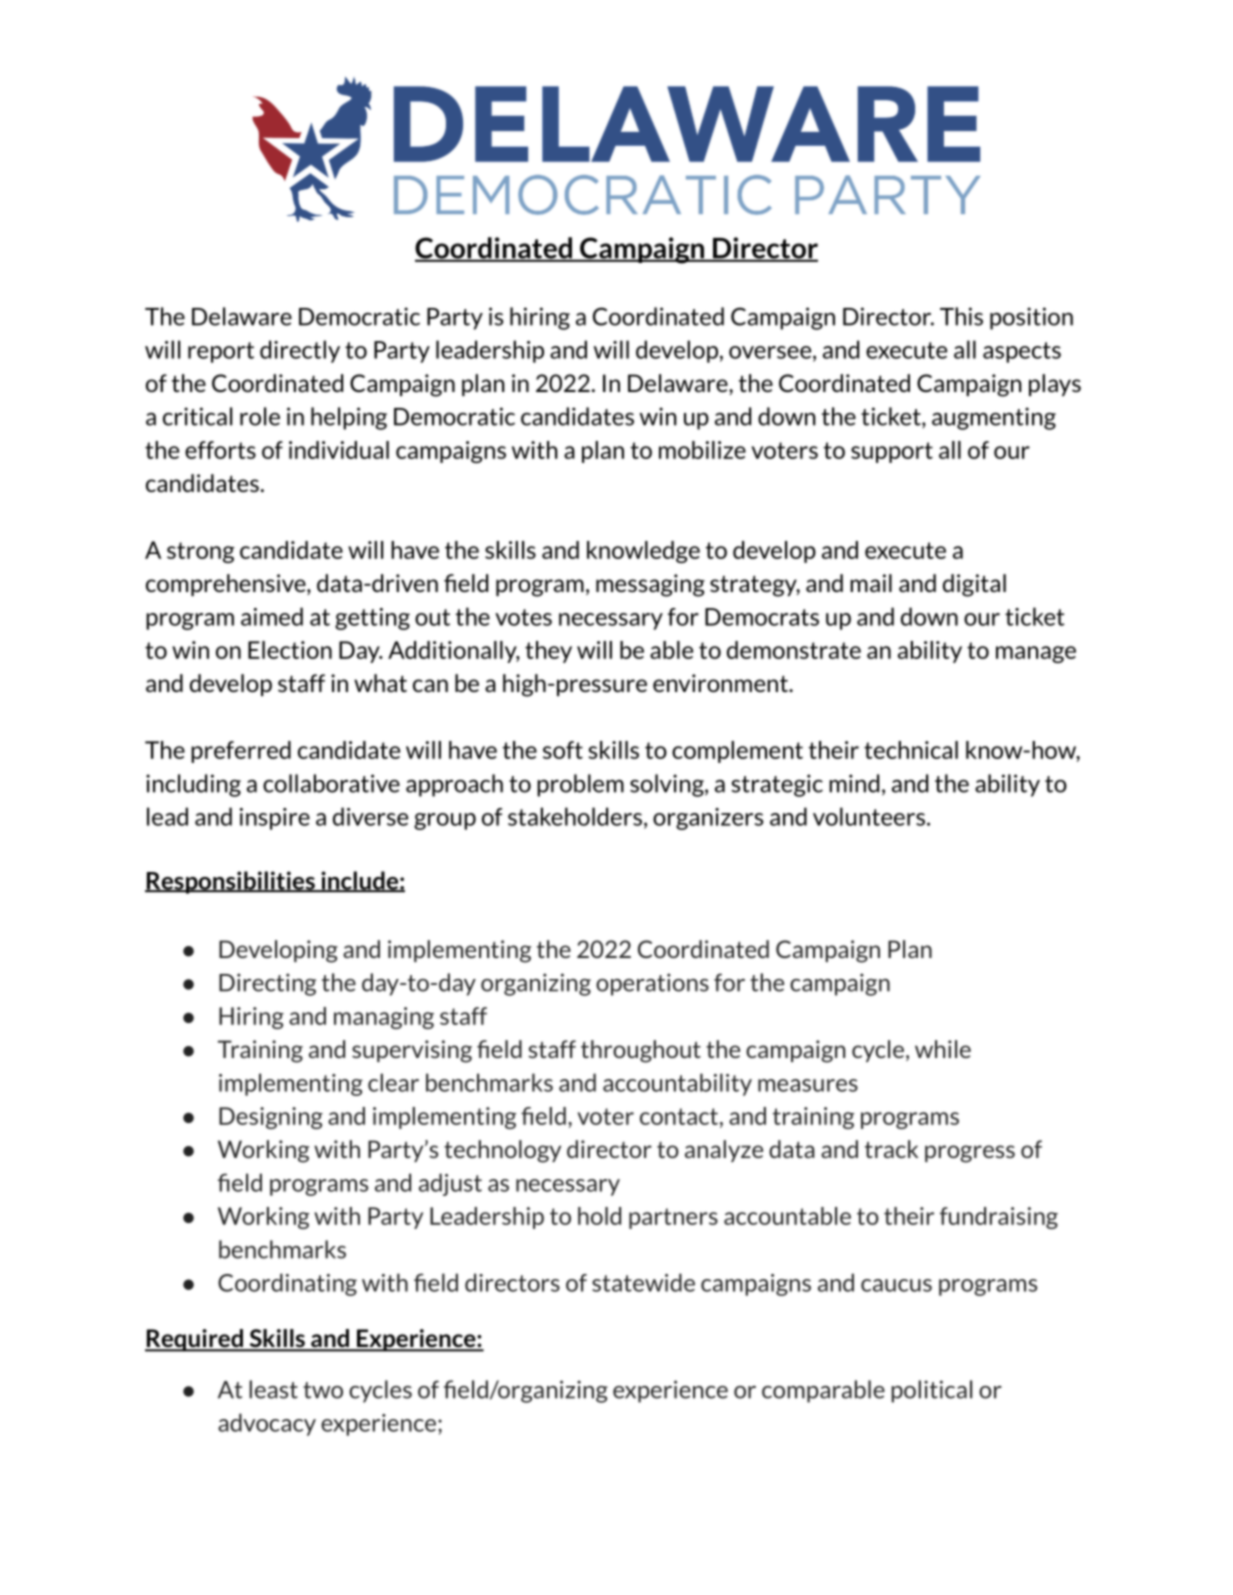 The image size is (1233, 1595). Describe the element at coordinates (702, 450) in the screenshot. I see `mobilize` at that location.
